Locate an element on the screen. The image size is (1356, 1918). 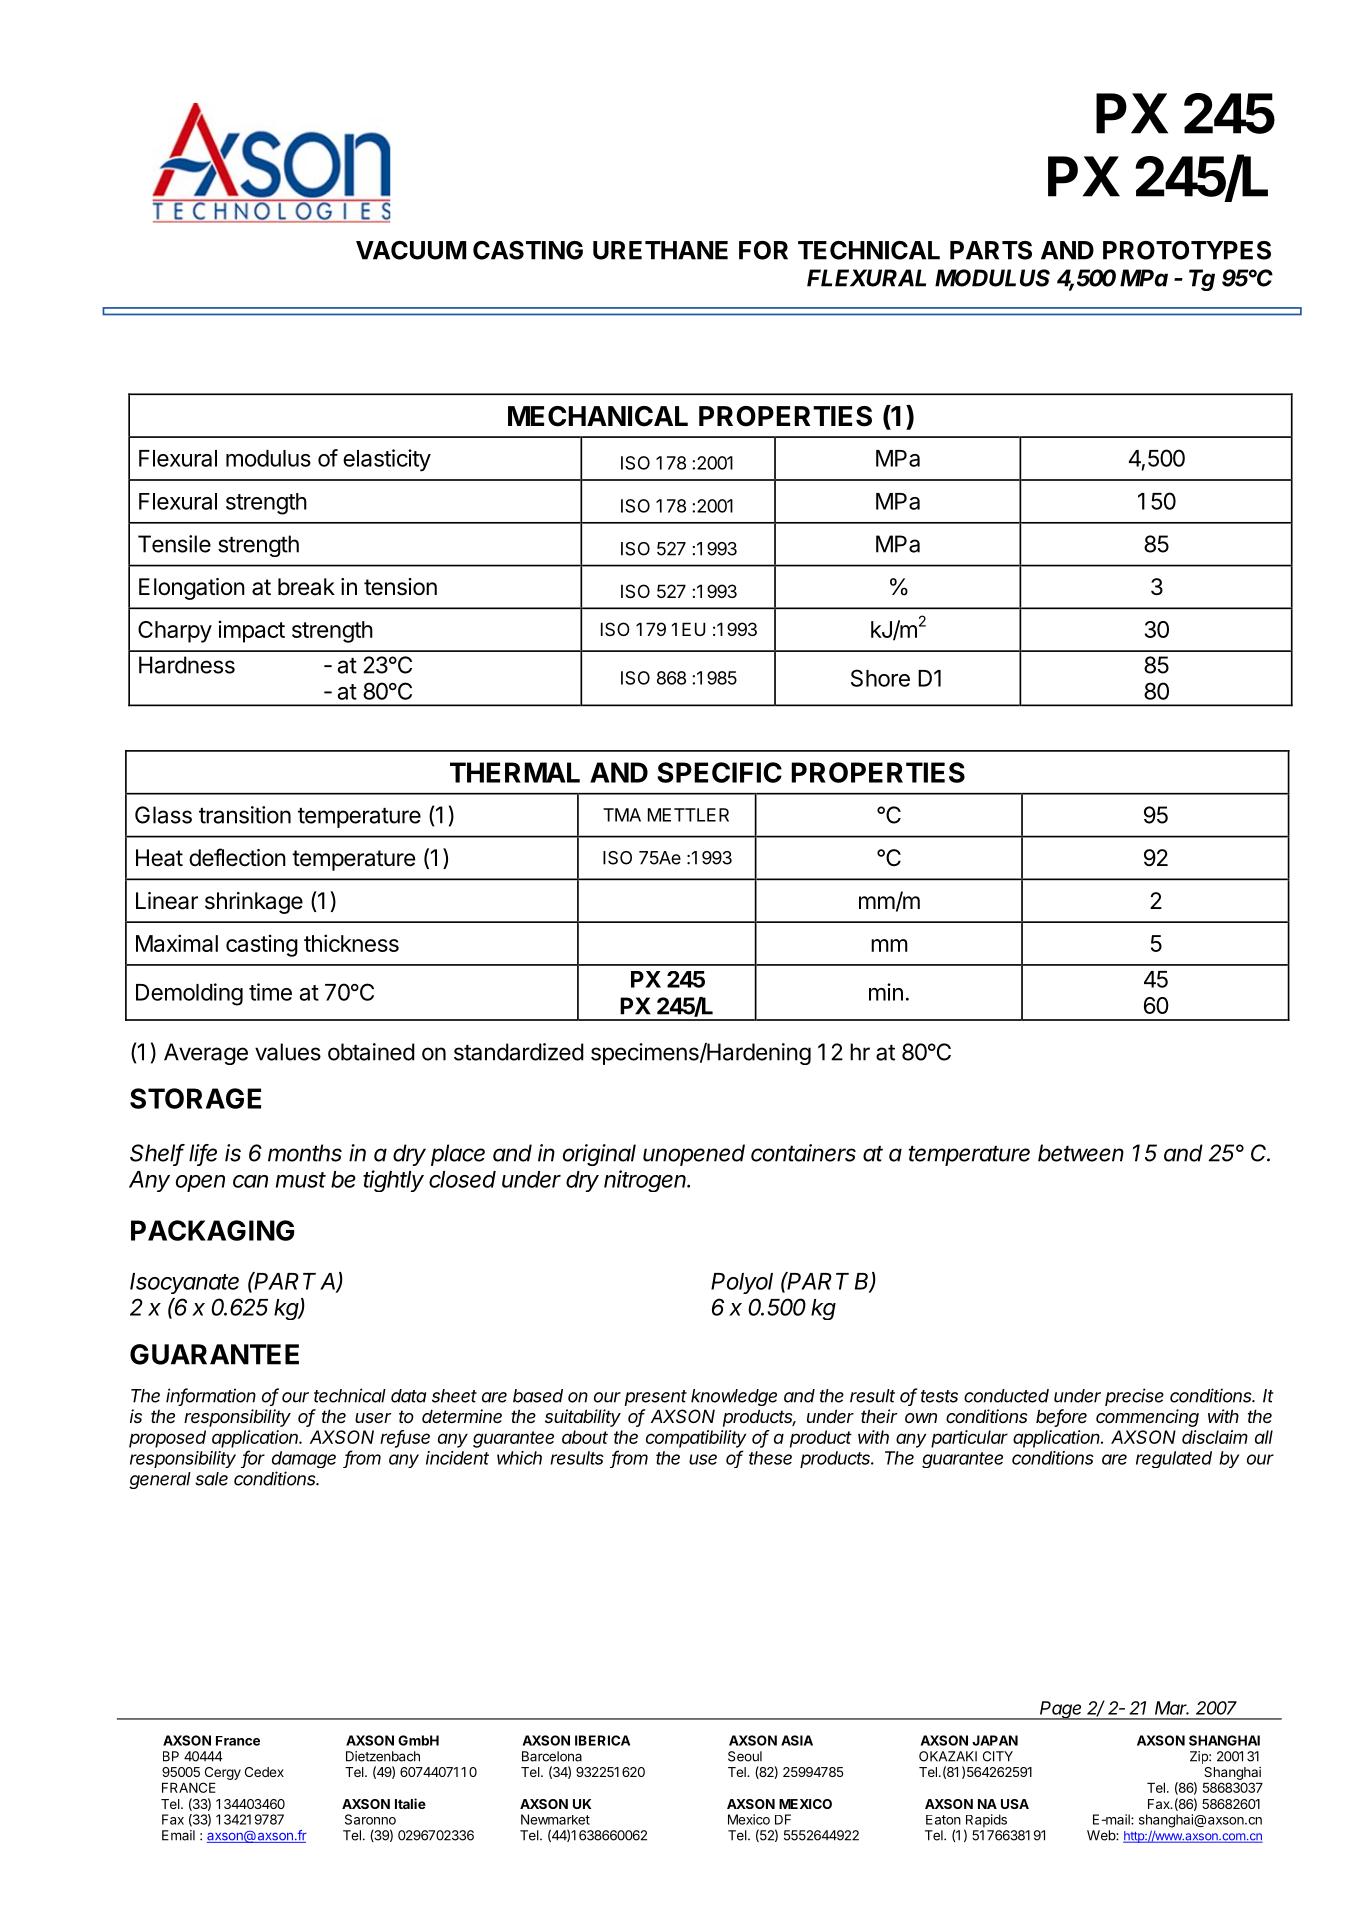
SPECIFIC is located at coordinates (719, 772).
